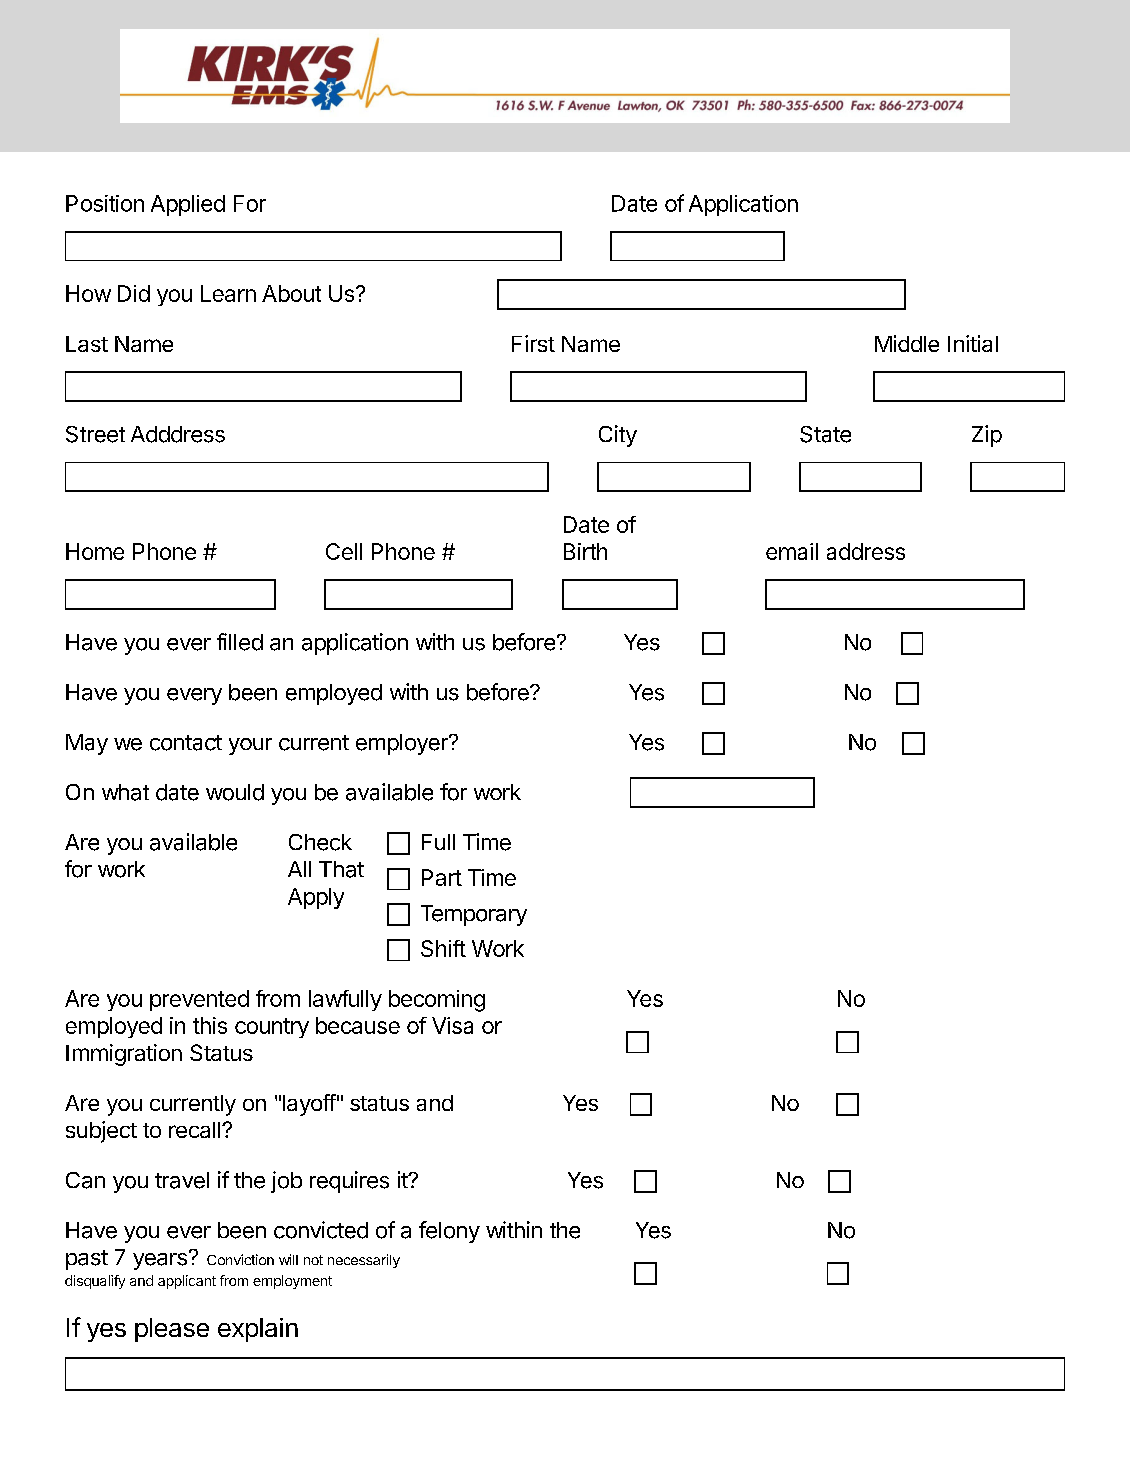 This image has height=1462, width=1130. Describe the element at coordinates (199, 1000) in the image. I see `prevented` at that location.
